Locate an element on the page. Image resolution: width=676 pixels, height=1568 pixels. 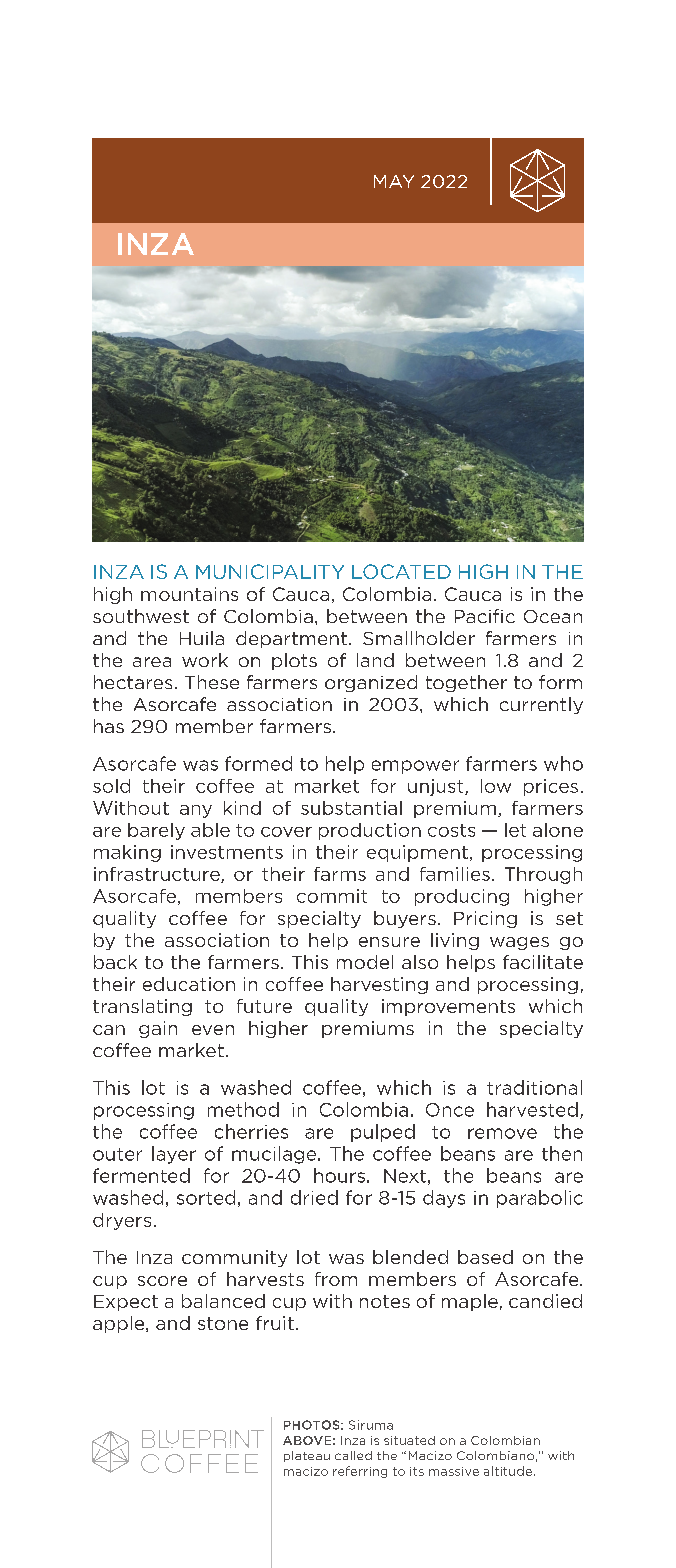
MUNICIPALITY is located at coordinates (270, 571).
